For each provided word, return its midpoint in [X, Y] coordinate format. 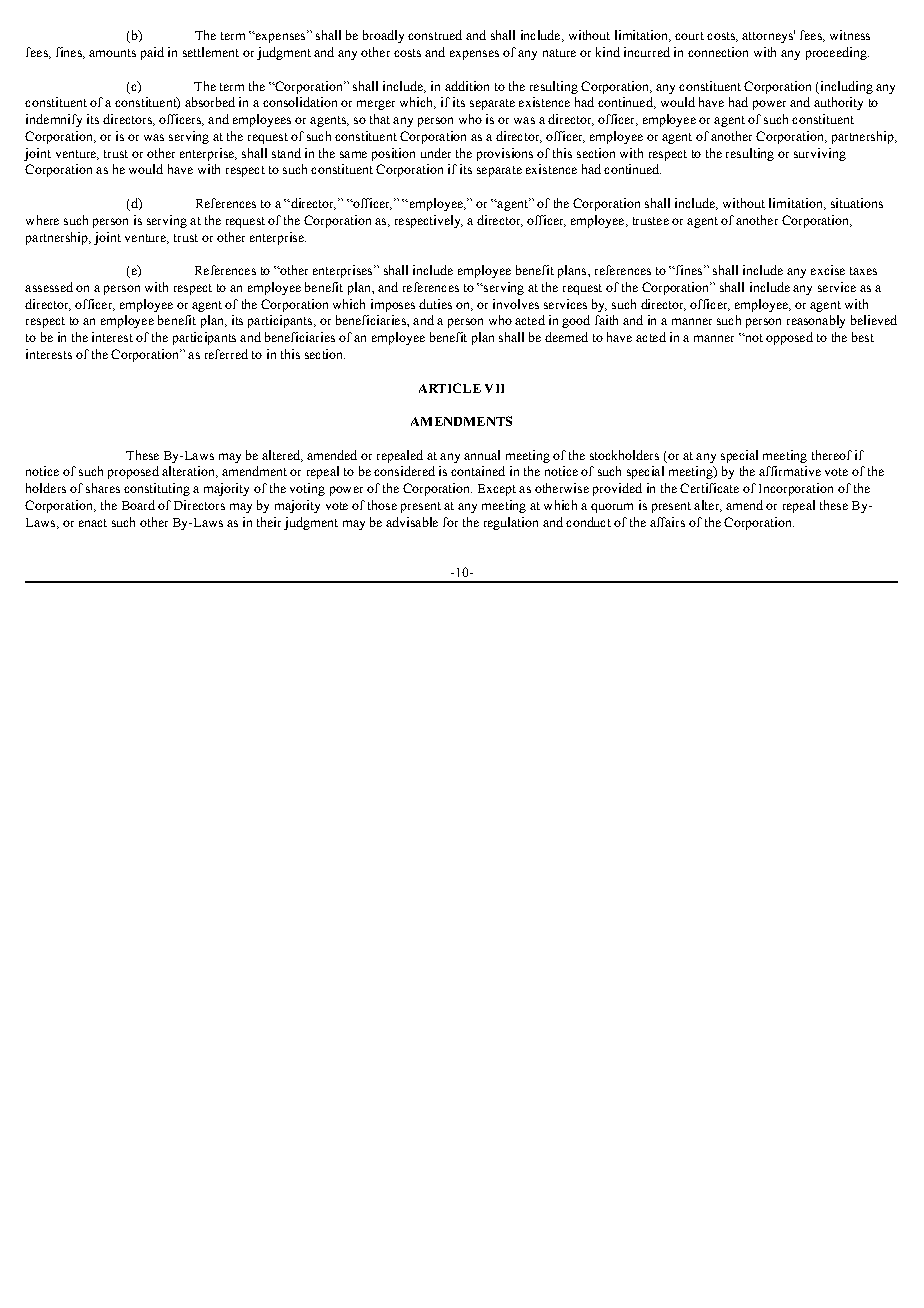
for [450, 522]
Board [138, 505]
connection [718, 52]
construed [435, 35]
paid [152, 53]
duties [435, 304]
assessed [49, 287]
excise [828, 270]
